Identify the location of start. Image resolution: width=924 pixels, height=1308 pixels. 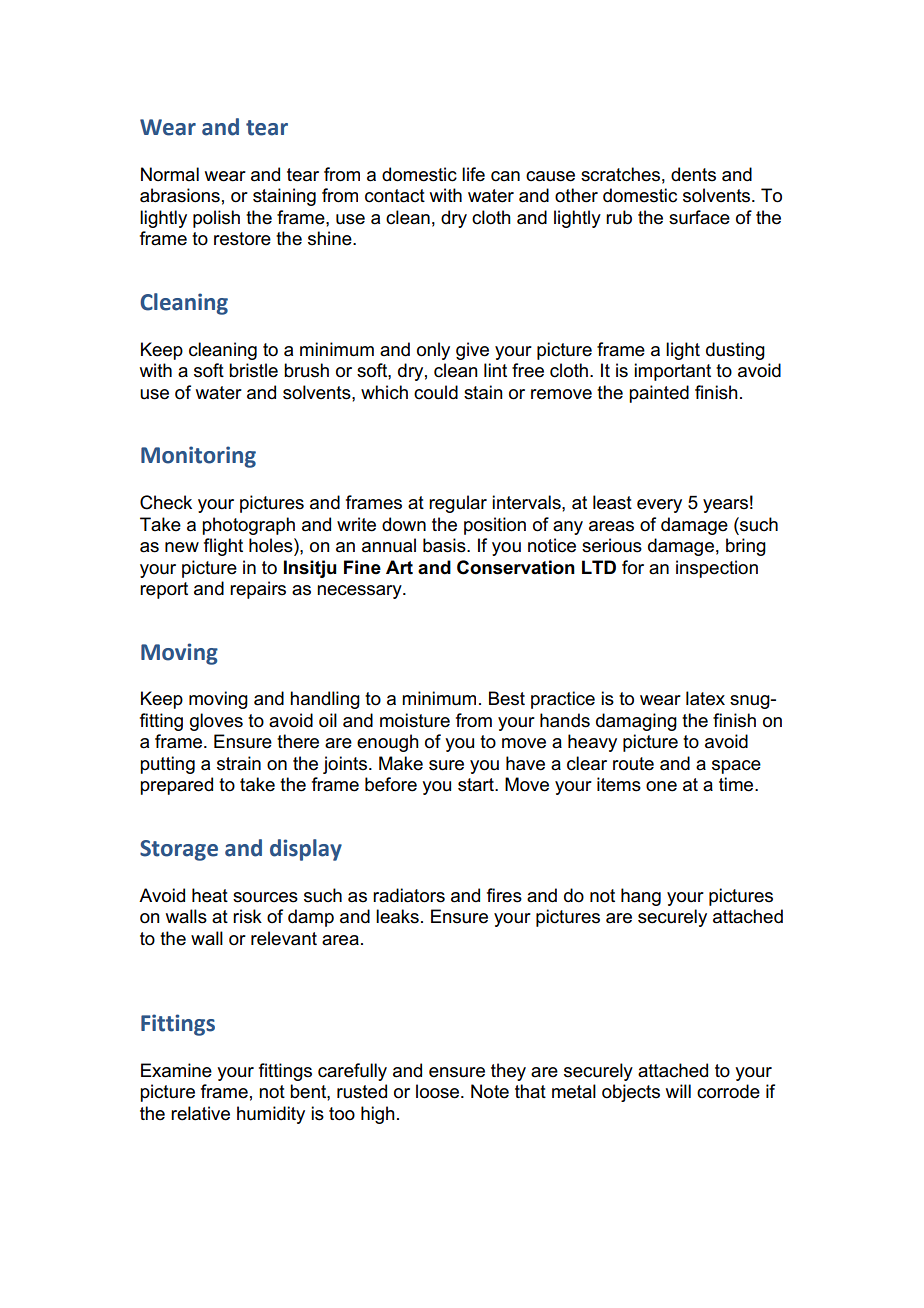
(477, 785).
